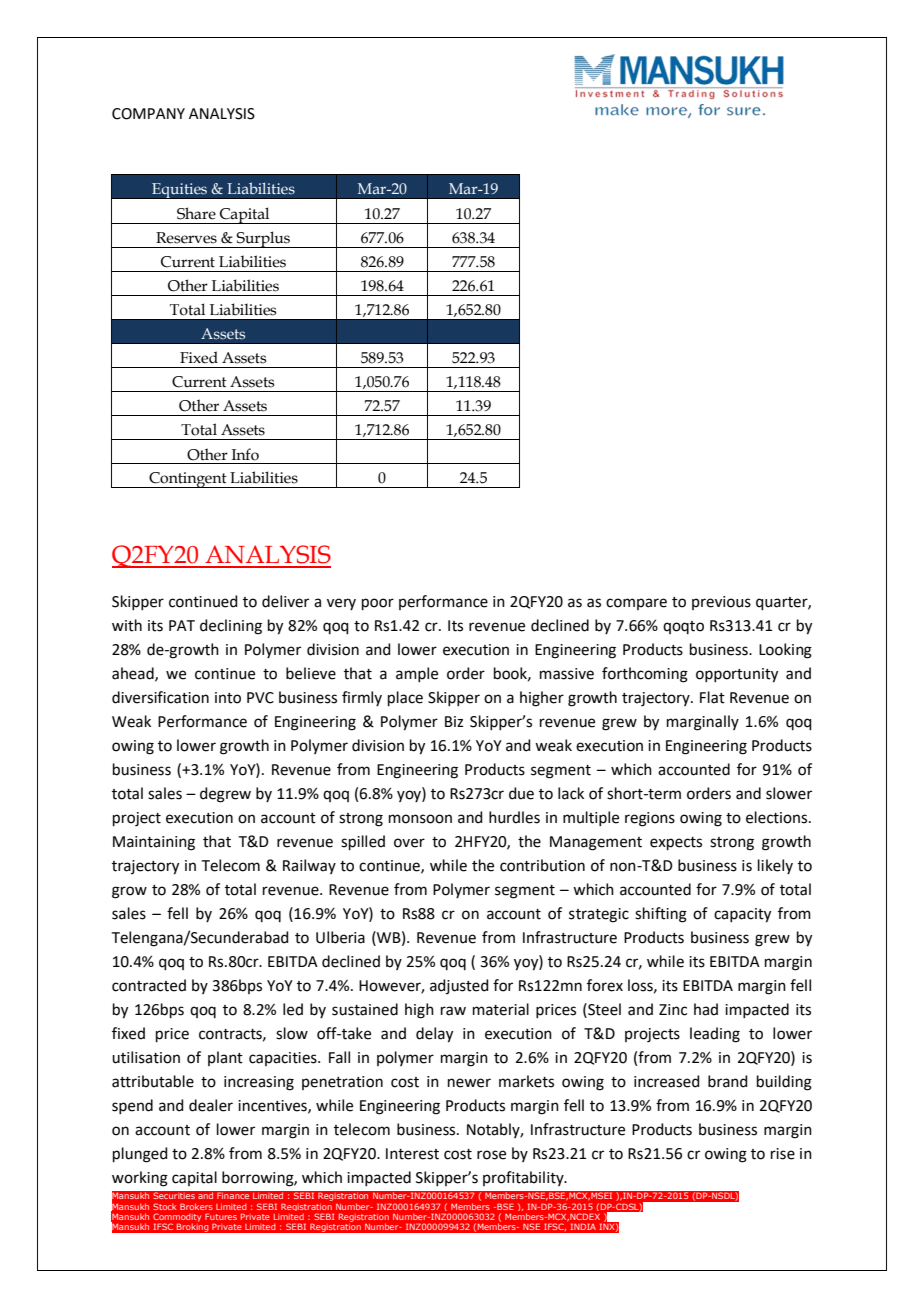 The width and height of the image is (924, 1308). Describe the element at coordinates (228, 698) in the image. I see `into` at that location.
